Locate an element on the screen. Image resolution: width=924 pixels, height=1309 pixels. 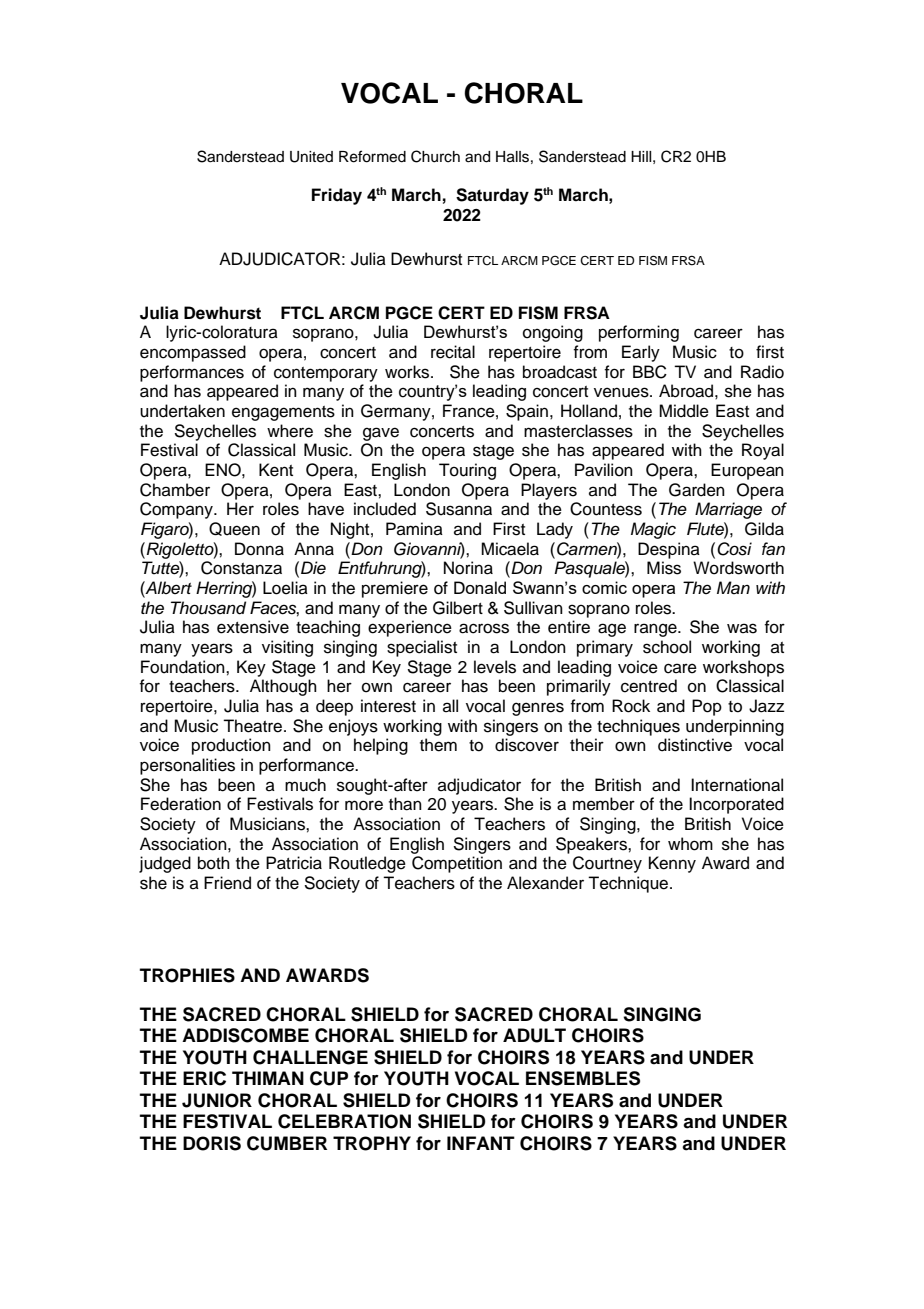
Competition is located at coordinates (457, 864).
